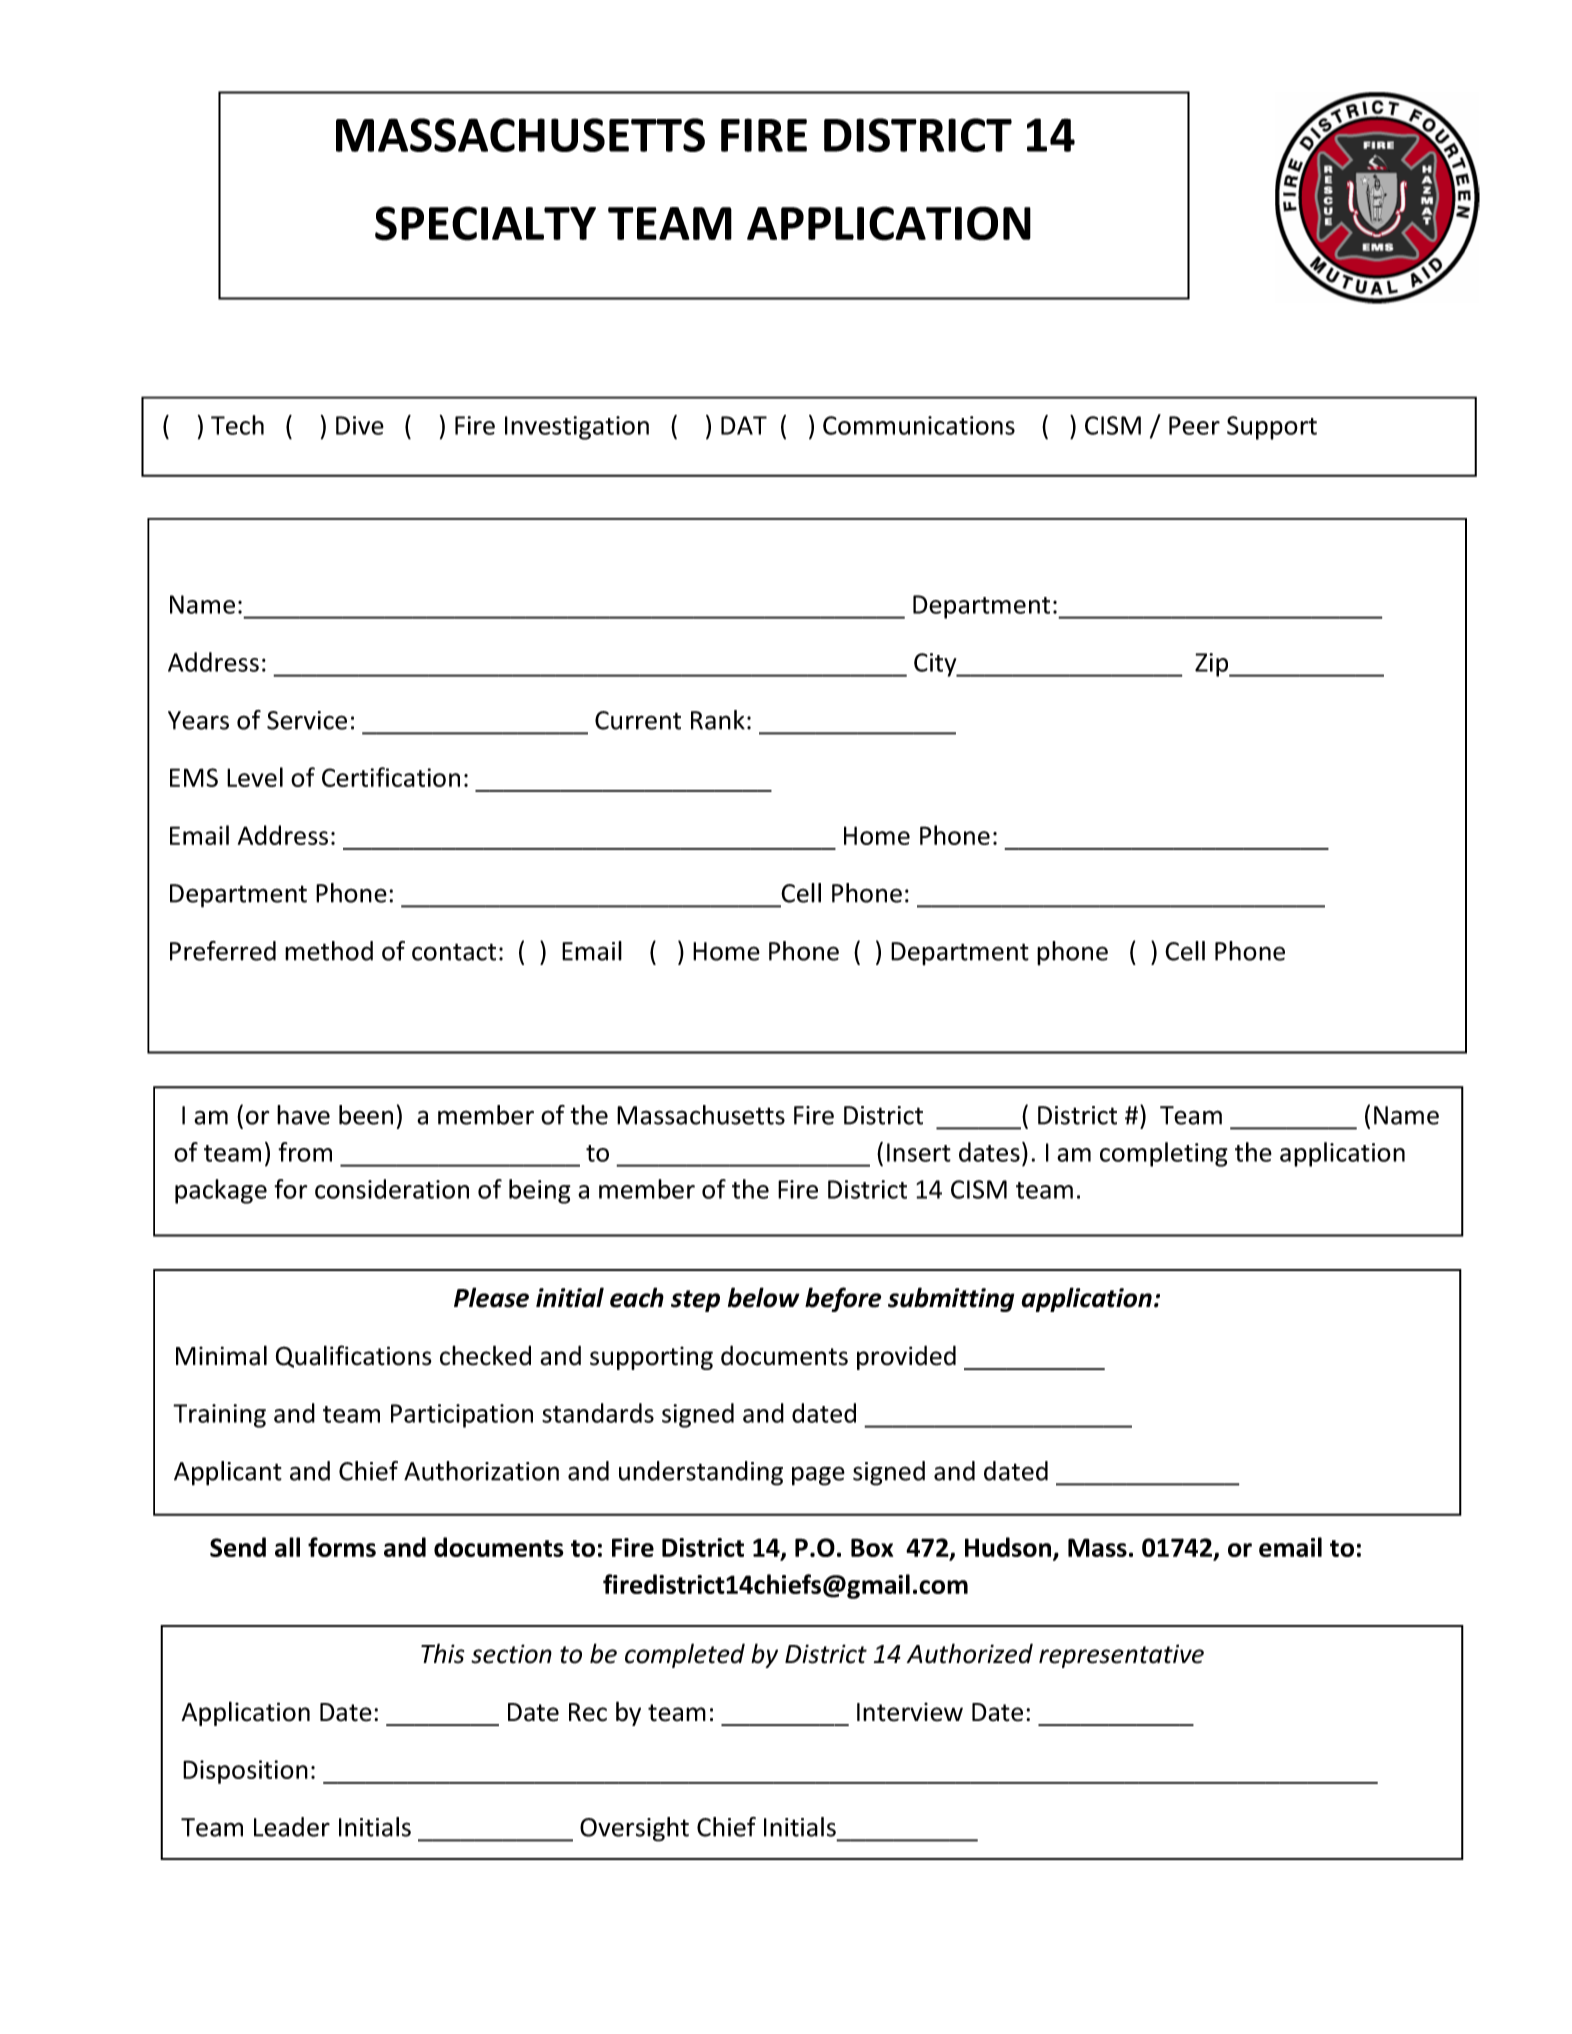  I want to click on SPECIALTY, so click(485, 223).
